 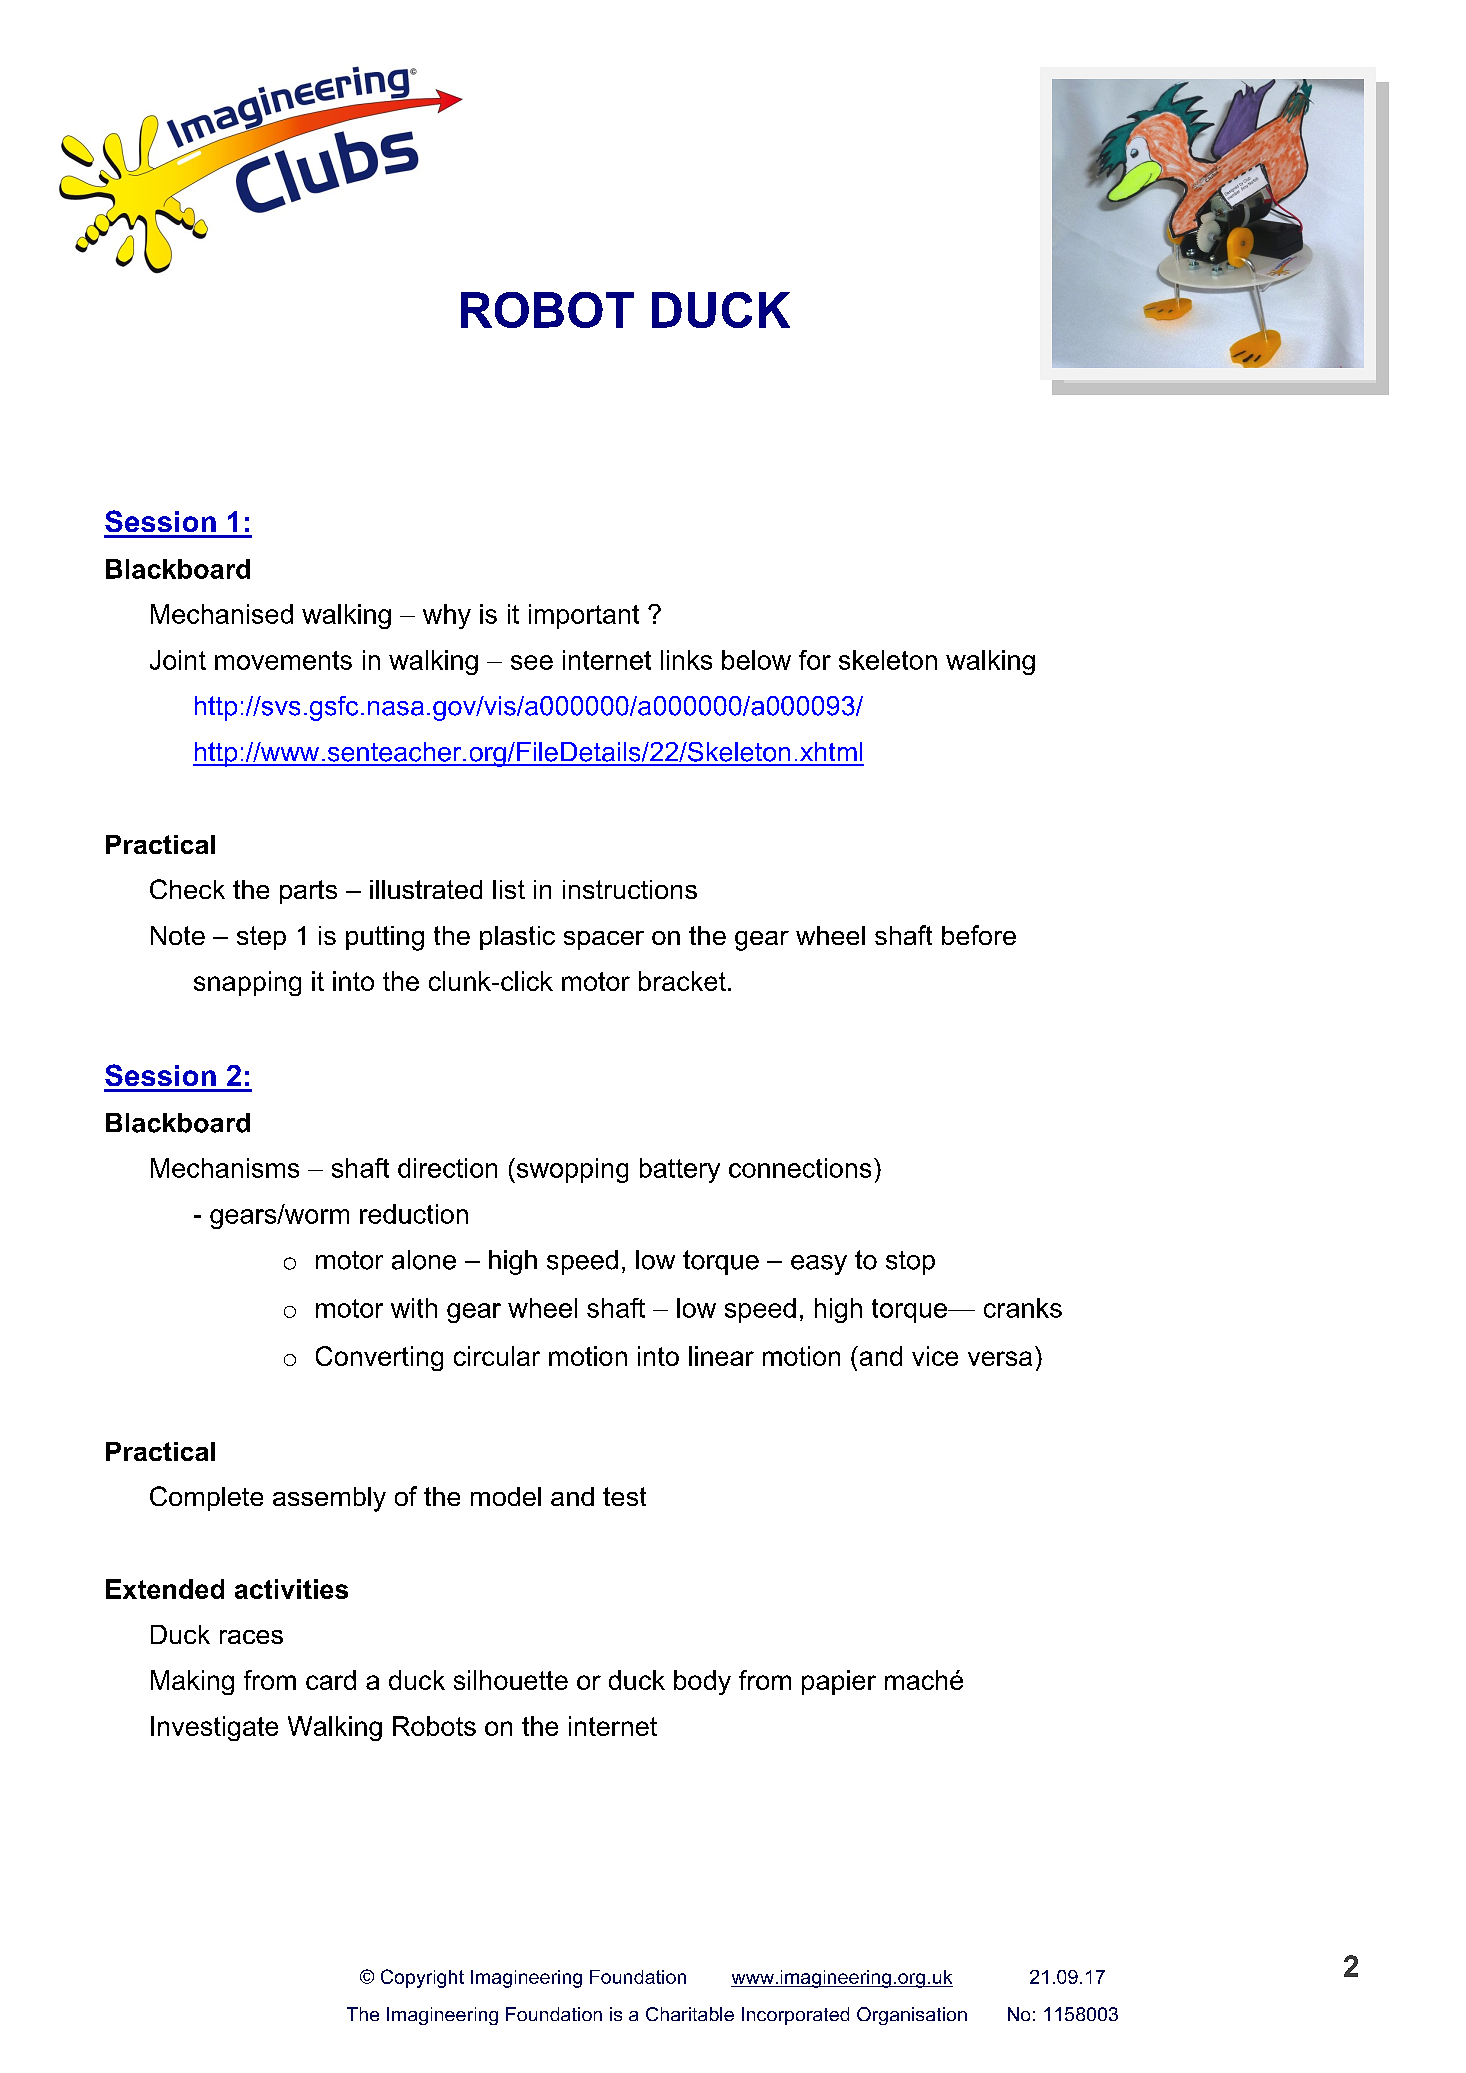 What do you see at coordinates (379, 1358) in the screenshot?
I see `Converting` at bounding box center [379, 1358].
